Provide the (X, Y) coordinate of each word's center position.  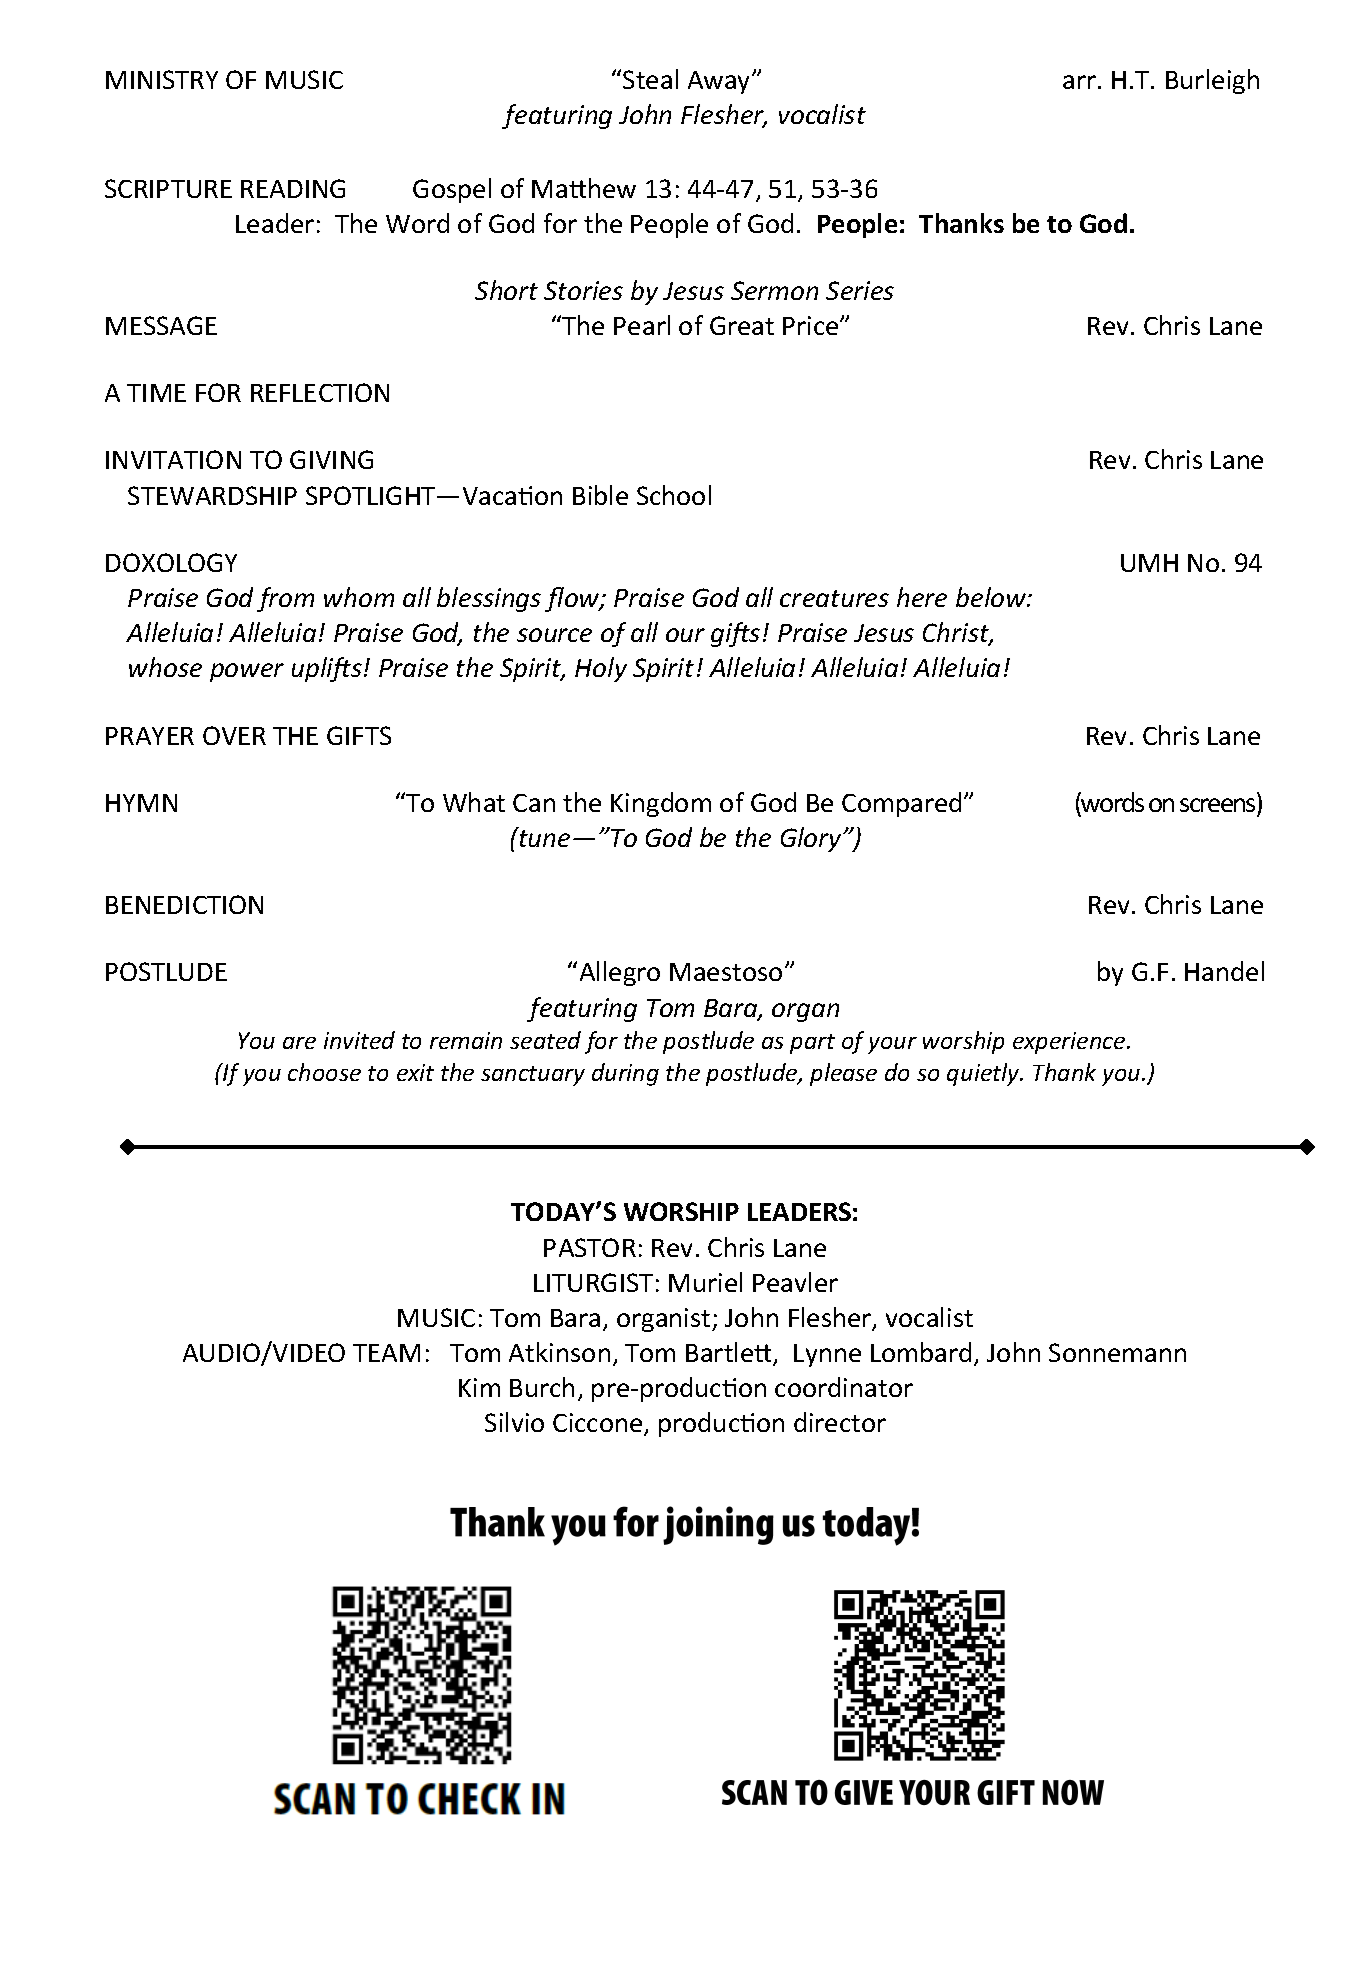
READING (293, 188)
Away (720, 82)
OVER (234, 735)
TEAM (386, 1353)
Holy (601, 669)
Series (860, 290)
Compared (901, 804)
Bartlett (730, 1353)
